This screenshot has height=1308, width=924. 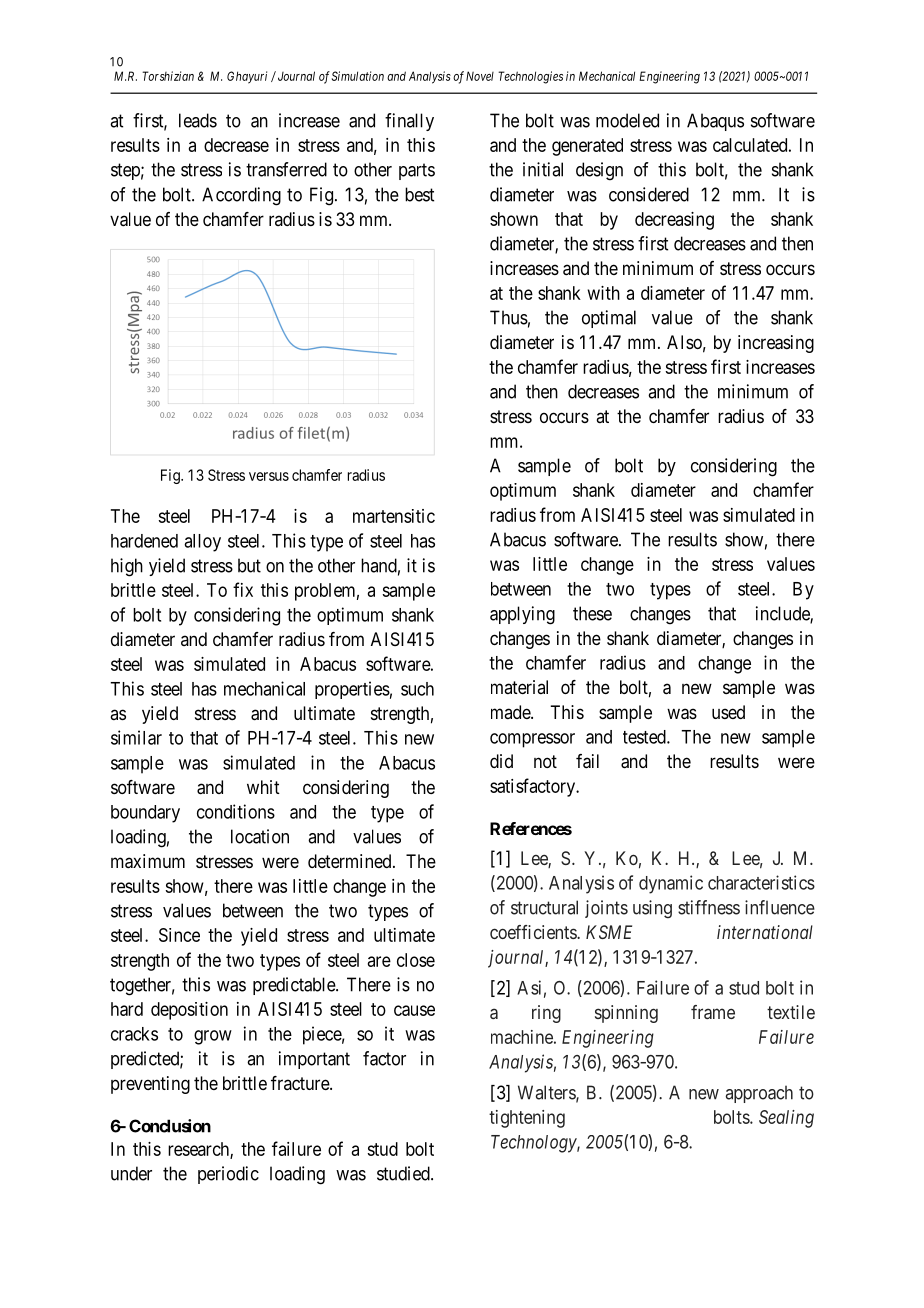 I want to click on Novel, so click(x=480, y=76).
